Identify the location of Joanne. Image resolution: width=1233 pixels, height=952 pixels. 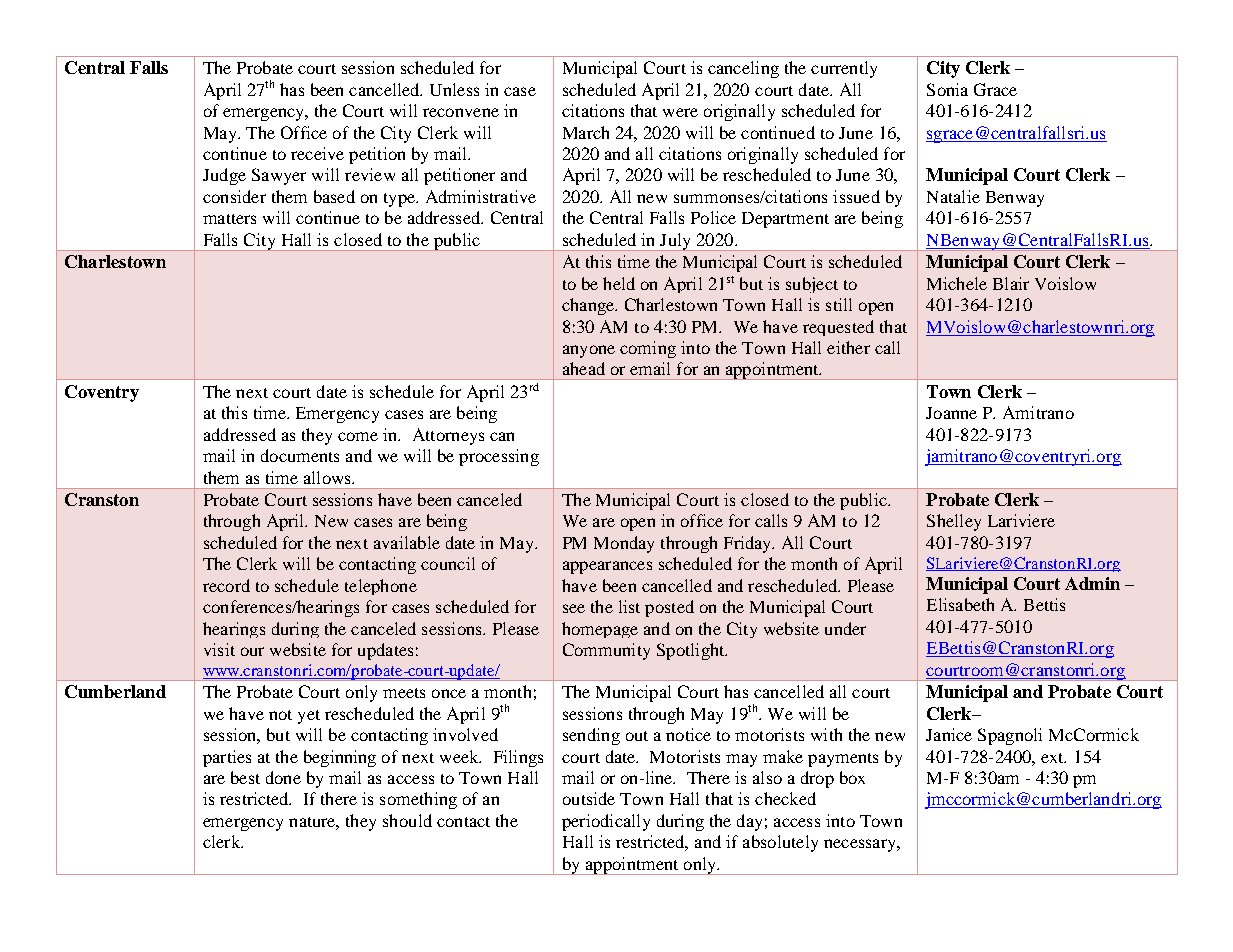
(951, 413).
